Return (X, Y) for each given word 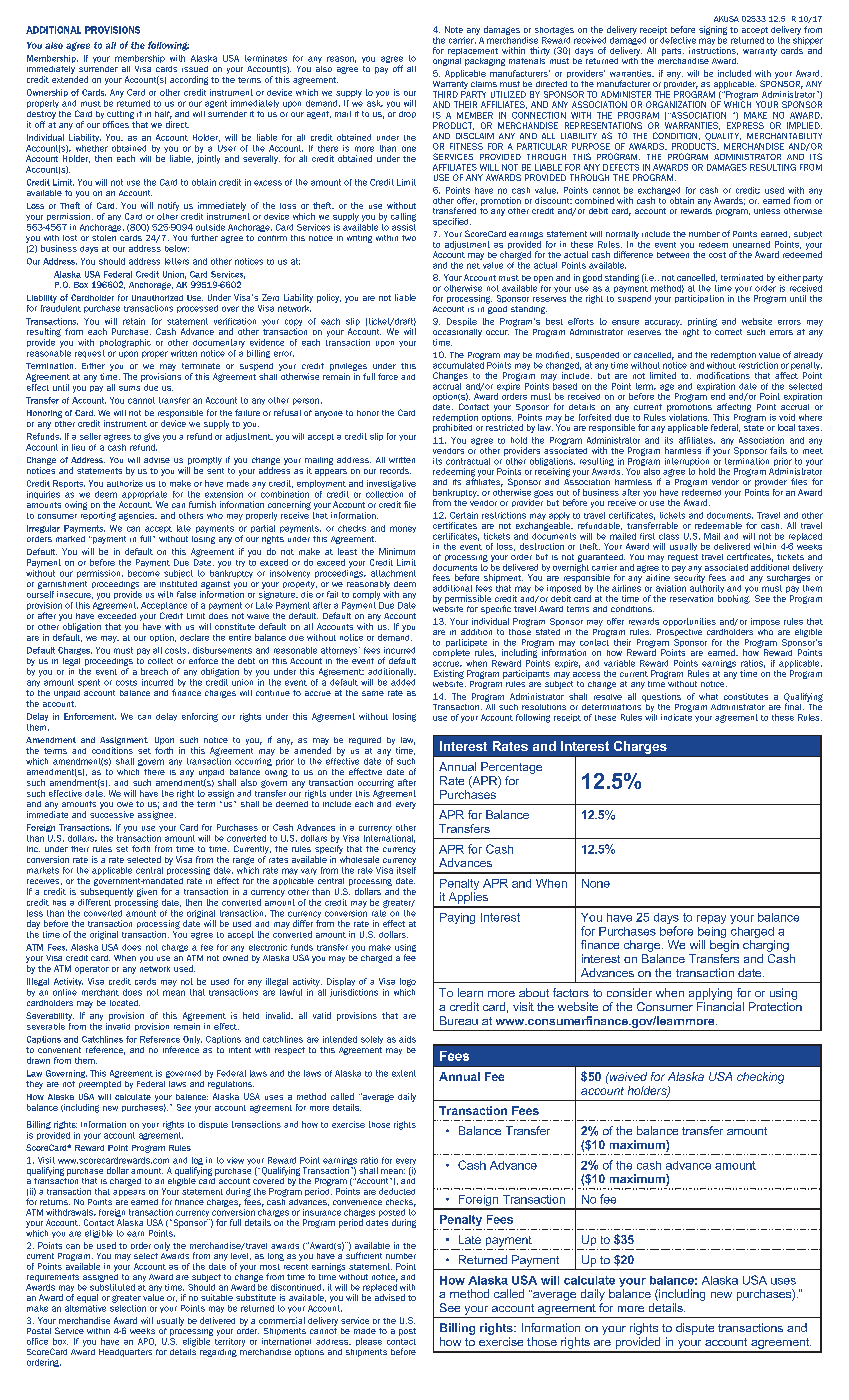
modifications (723, 375)
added (403, 681)
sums (129, 388)
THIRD (445, 94)
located (125, 1003)
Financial (720, 1006)
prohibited (452, 428)
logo (408, 982)
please (369, 1342)
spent (89, 683)
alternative (85, 1307)
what (708, 696)
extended (70, 79)
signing (713, 30)
